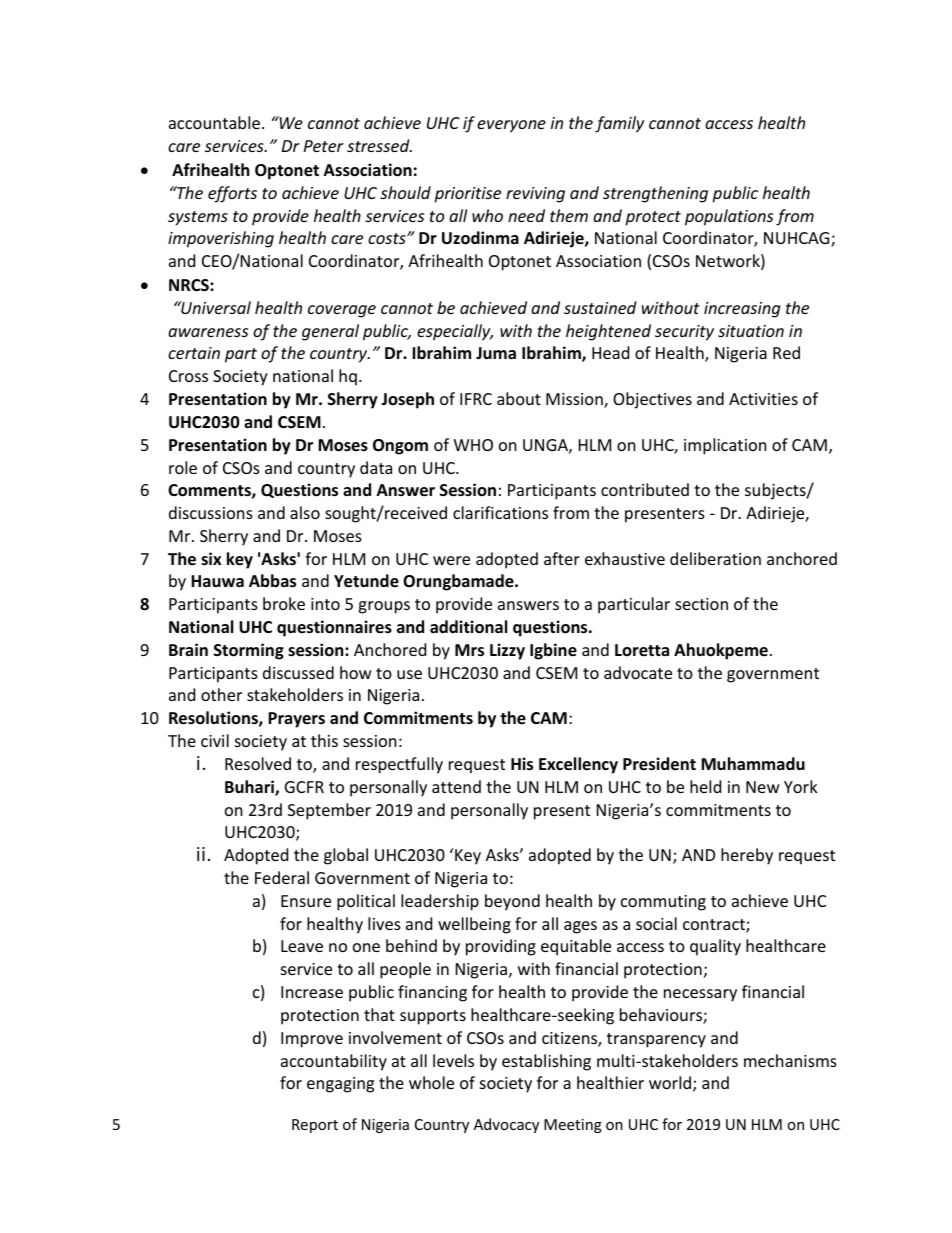  I want to click on section, so click(701, 604).
